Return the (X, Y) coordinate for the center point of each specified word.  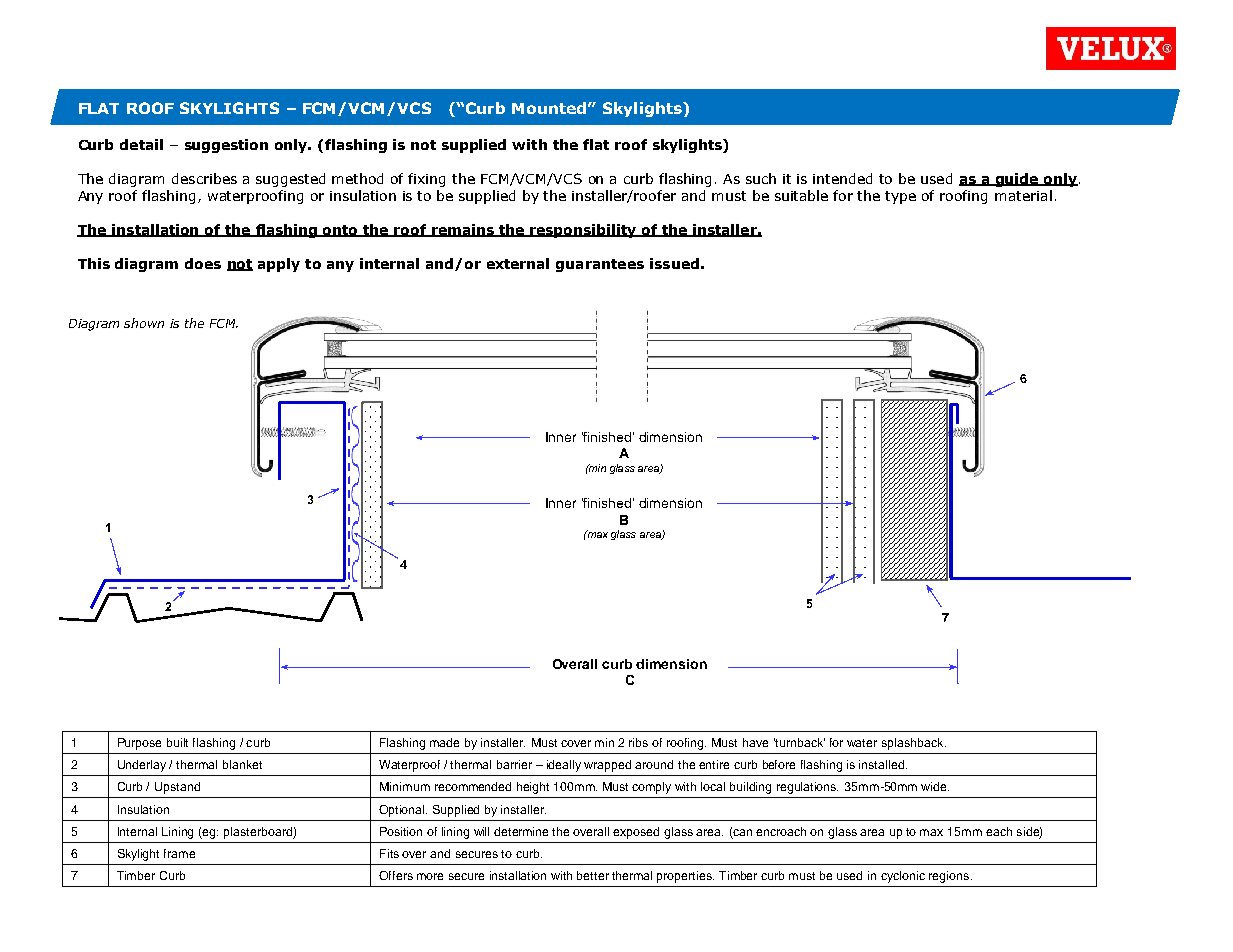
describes (204, 178)
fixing (426, 180)
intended (842, 178)
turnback (799, 742)
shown (144, 323)
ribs (638, 742)
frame (179, 853)
